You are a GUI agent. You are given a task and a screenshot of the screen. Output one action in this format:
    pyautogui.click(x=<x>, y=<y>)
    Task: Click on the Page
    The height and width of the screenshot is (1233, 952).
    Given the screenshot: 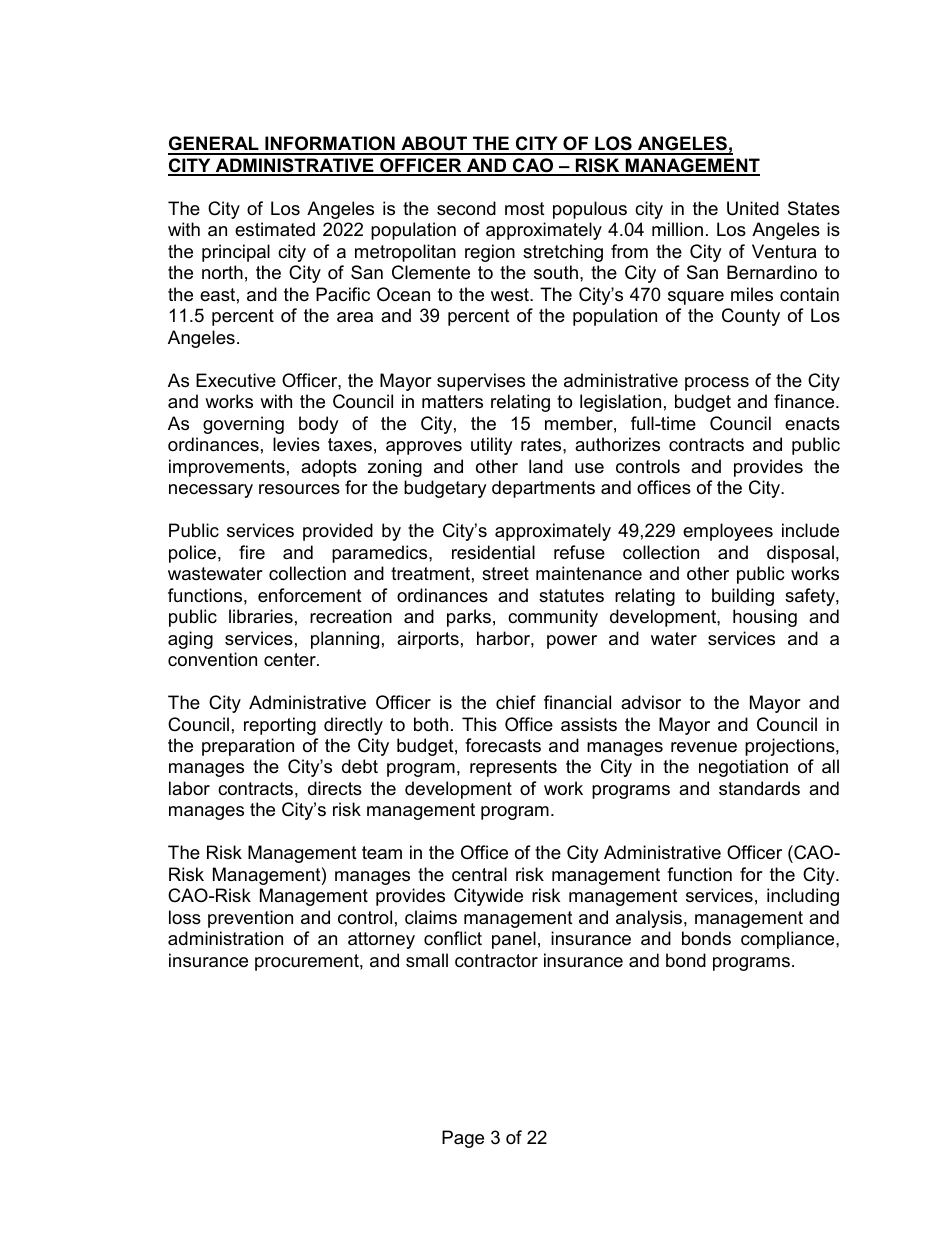 What is the action you would take?
    pyautogui.click(x=463, y=1139)
